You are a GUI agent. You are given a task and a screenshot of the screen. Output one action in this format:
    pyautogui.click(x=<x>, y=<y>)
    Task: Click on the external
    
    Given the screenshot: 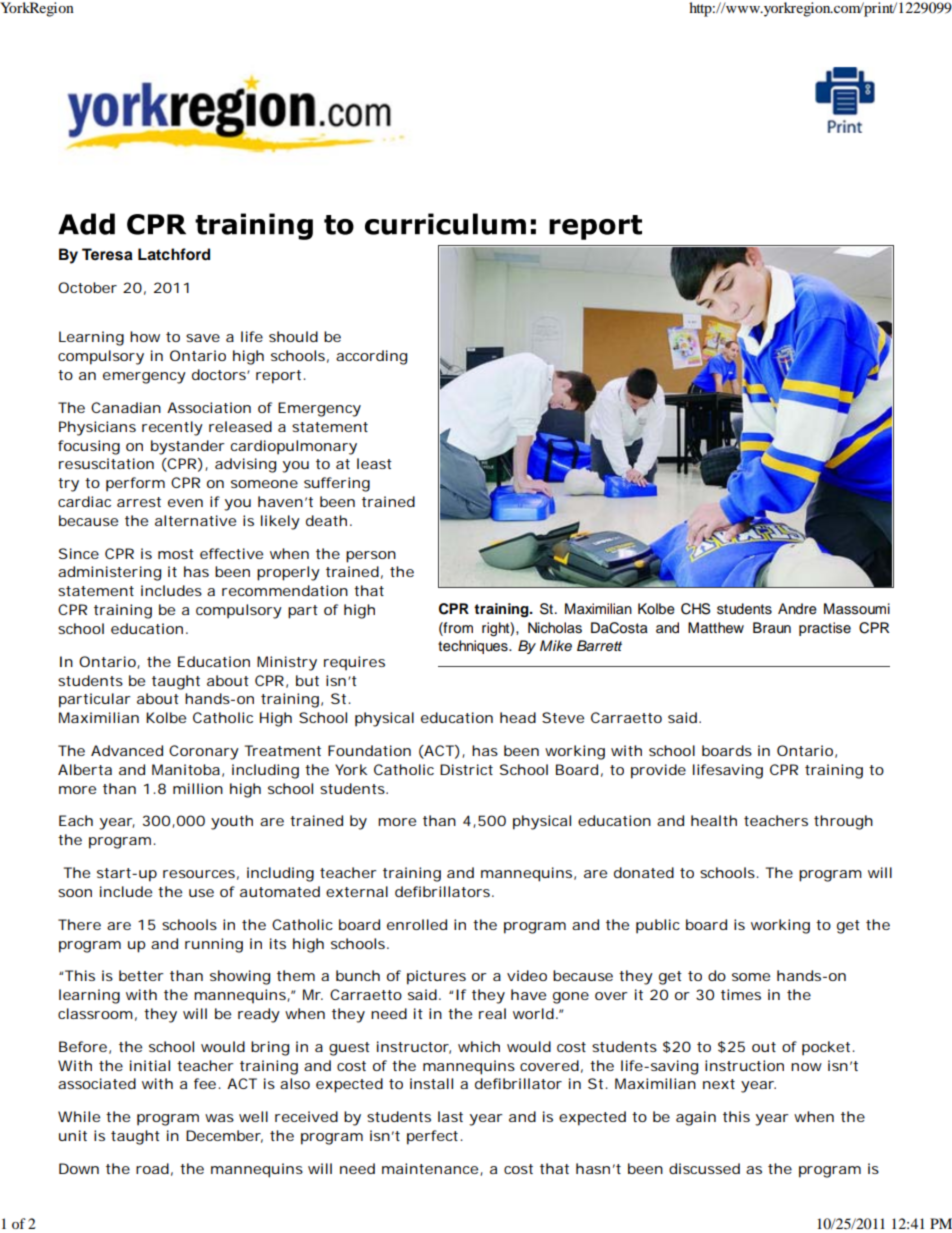 What is the action you would take?
    pyautogui.click(x=357, y=891)
